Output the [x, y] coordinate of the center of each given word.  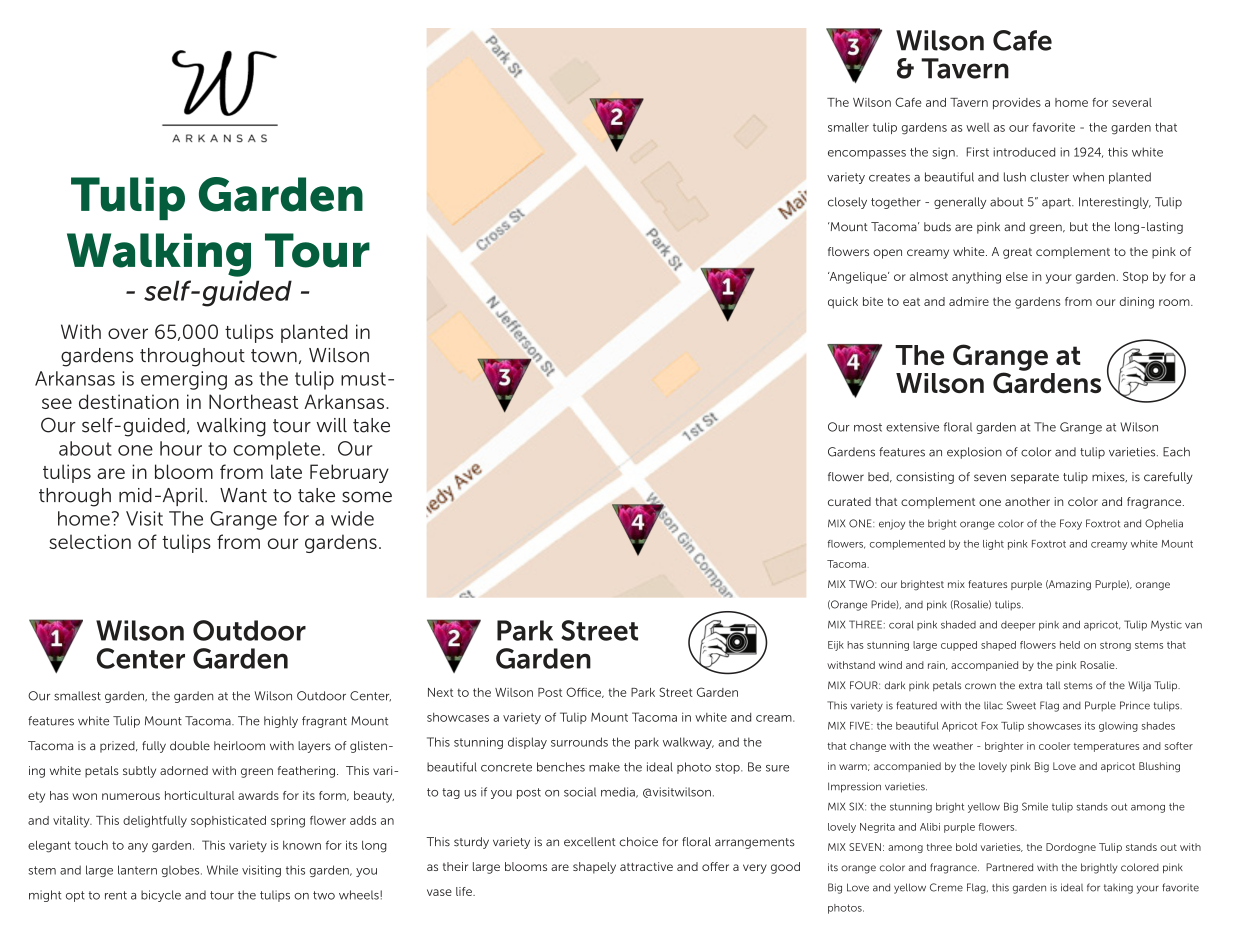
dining [1137, 303]
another [1027, 501]
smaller [848, 127]
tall [1053, 685]
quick [843, 303]
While [222, 870]
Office [584, 692]
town [274, 356]
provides [1017, 104]
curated [849, 501]
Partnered [1009, 867]
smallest [77, 696]
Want [243, 495]
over [128, 333]
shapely [594, 868]
